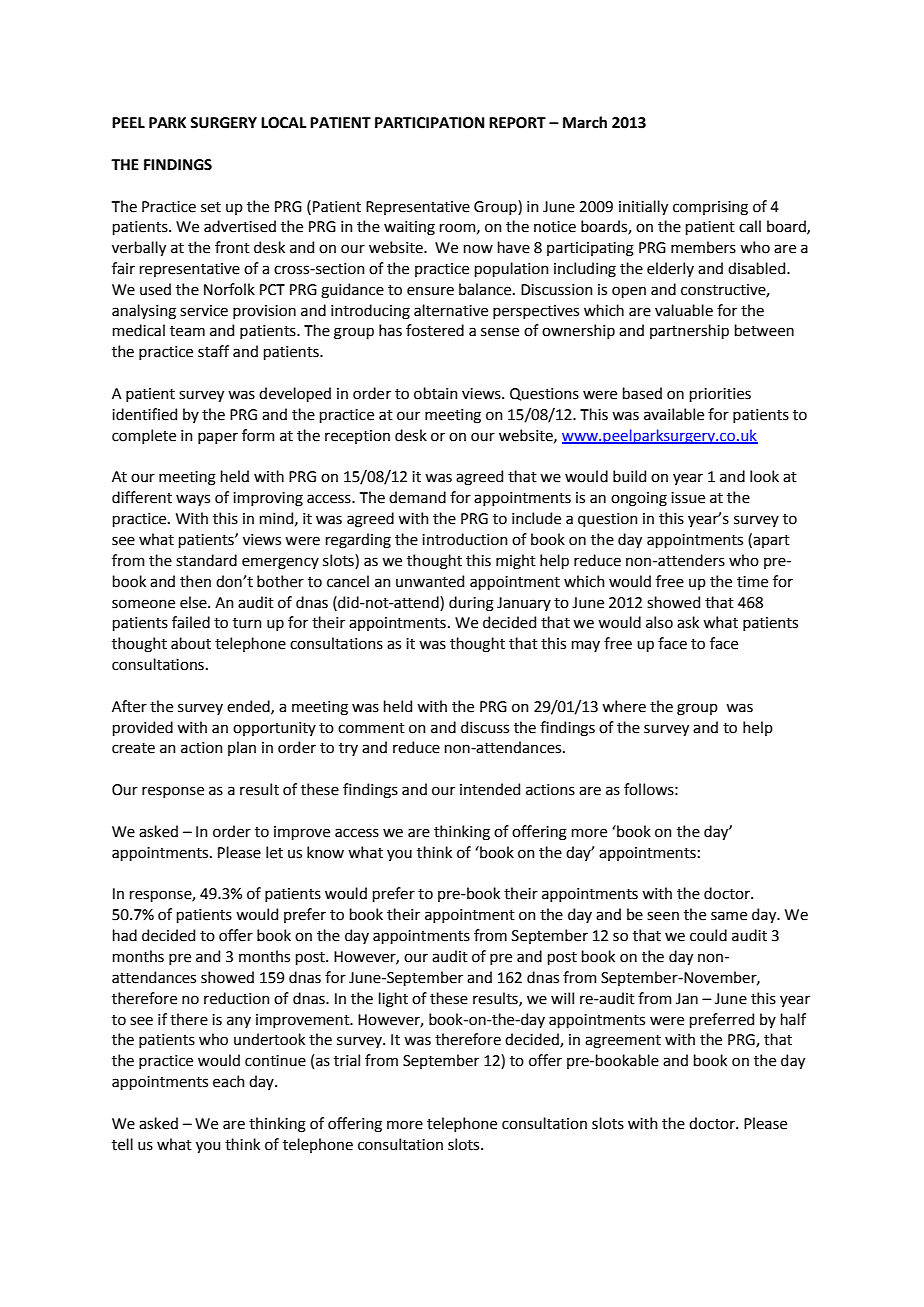 The image size is (924, 1307). Describe the element at coordinates (624, 706) in the screenshot. I see `where` at that location.
